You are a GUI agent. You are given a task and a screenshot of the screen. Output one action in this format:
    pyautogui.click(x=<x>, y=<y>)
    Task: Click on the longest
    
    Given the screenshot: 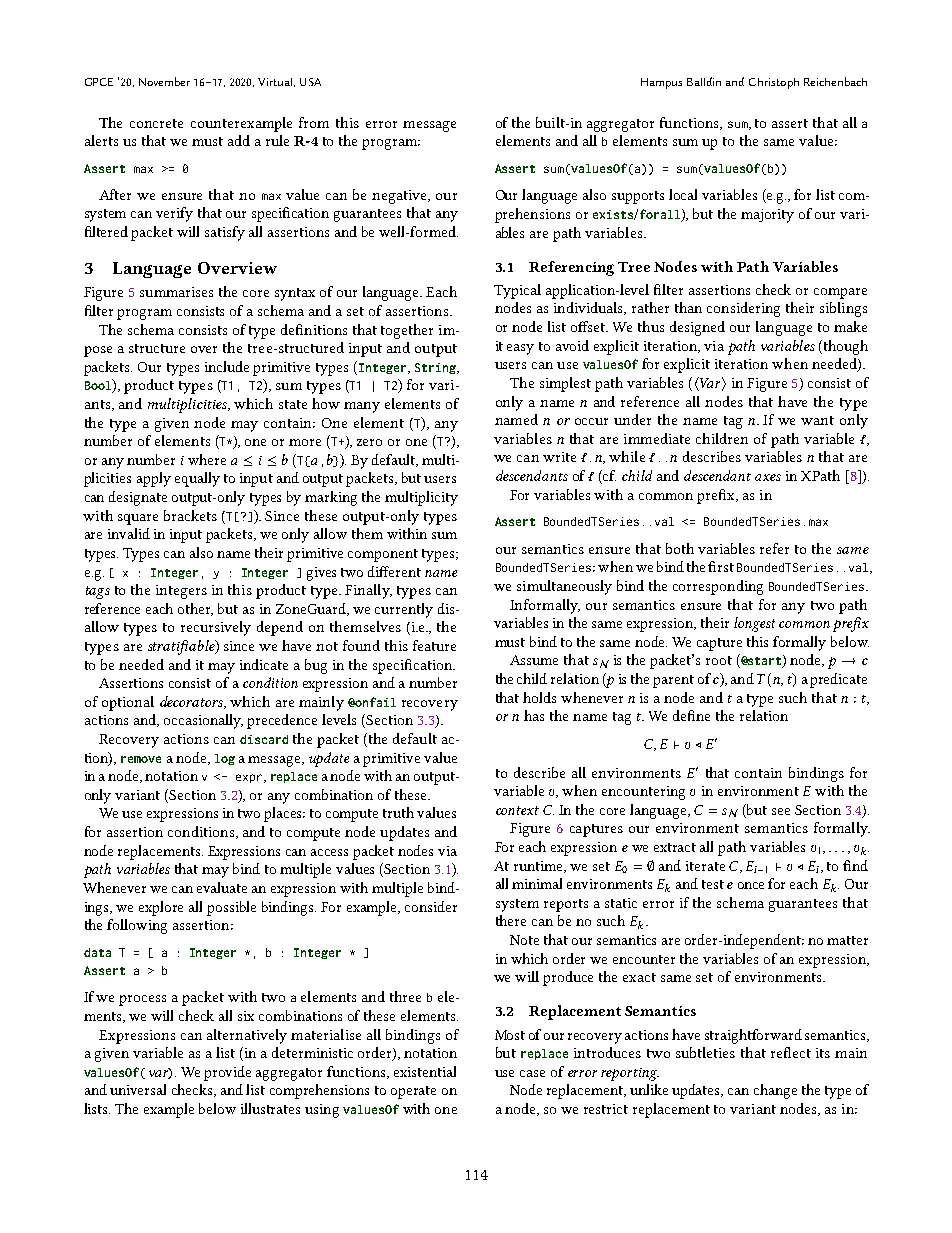 What is the action you would take?
    pyautogui.click(x=754, y=624)
